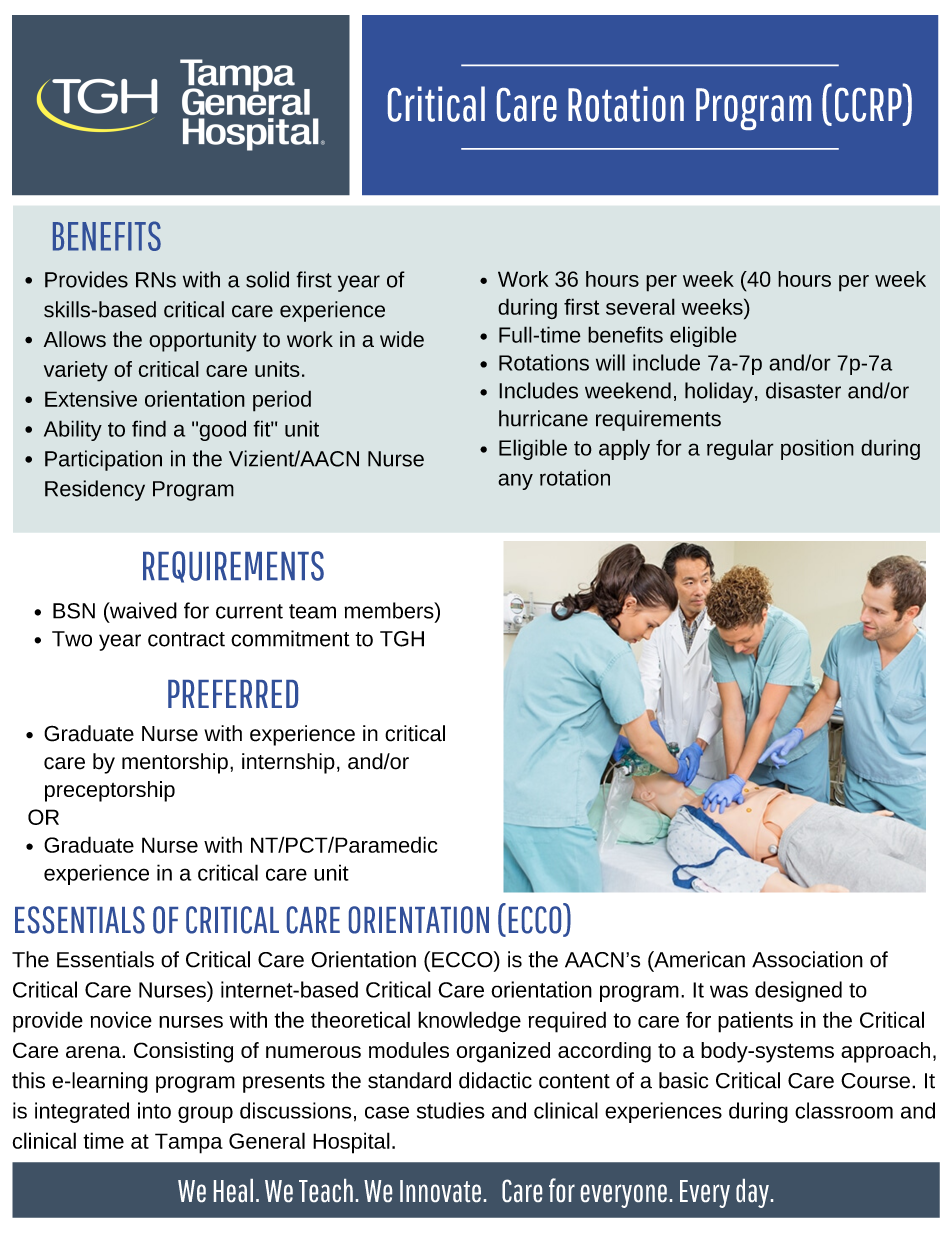  What do you see at coordinates (233, 694) in the screenshot?
I see `PREFERRED` at bounding box center [233, 694].
